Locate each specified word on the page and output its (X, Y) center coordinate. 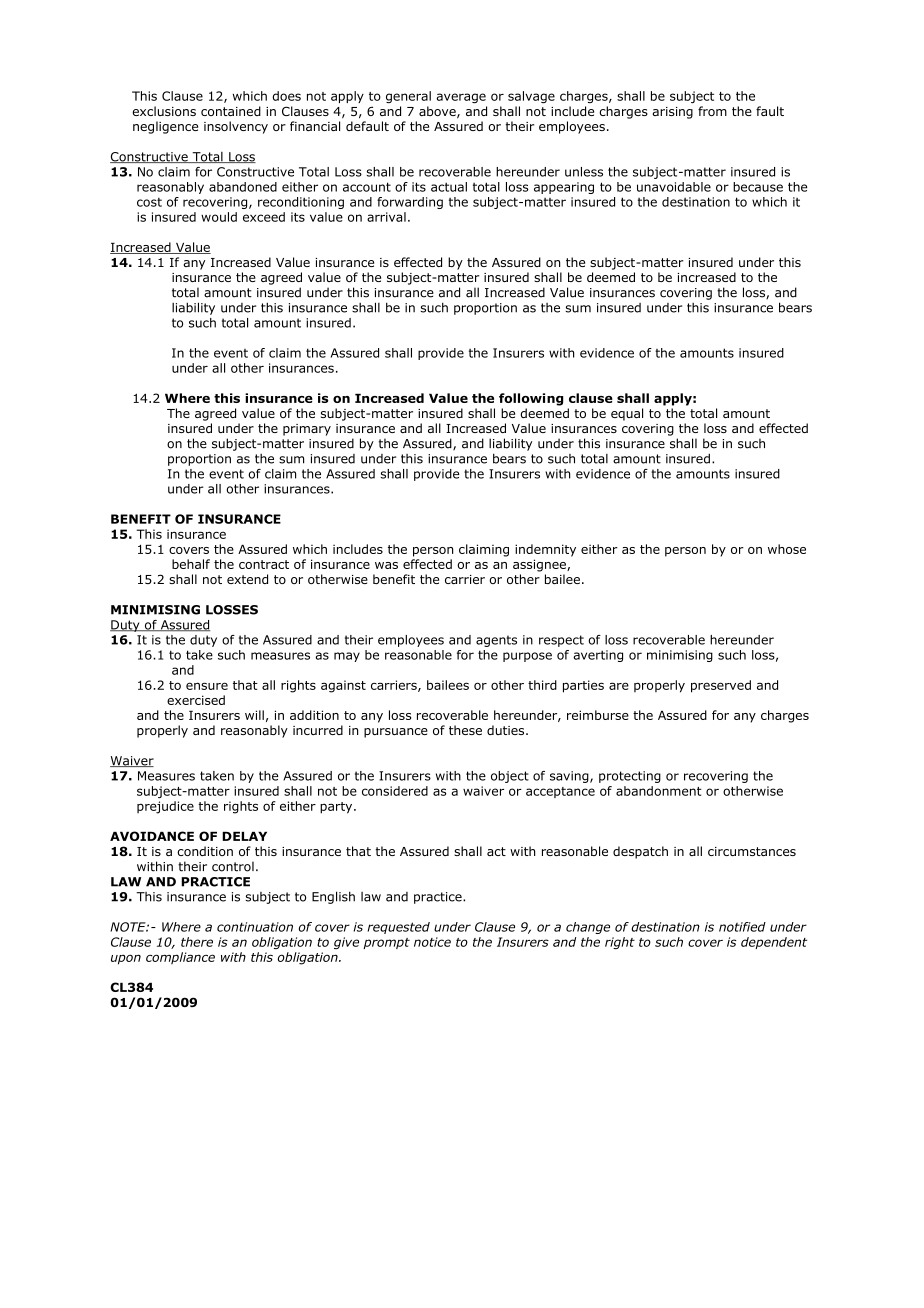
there (197, 942)
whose (787, 549)
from (712, 111)
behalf (191, 564)
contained (231, 111)
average (461, 98)
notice (432, 942)
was (386, 565)
